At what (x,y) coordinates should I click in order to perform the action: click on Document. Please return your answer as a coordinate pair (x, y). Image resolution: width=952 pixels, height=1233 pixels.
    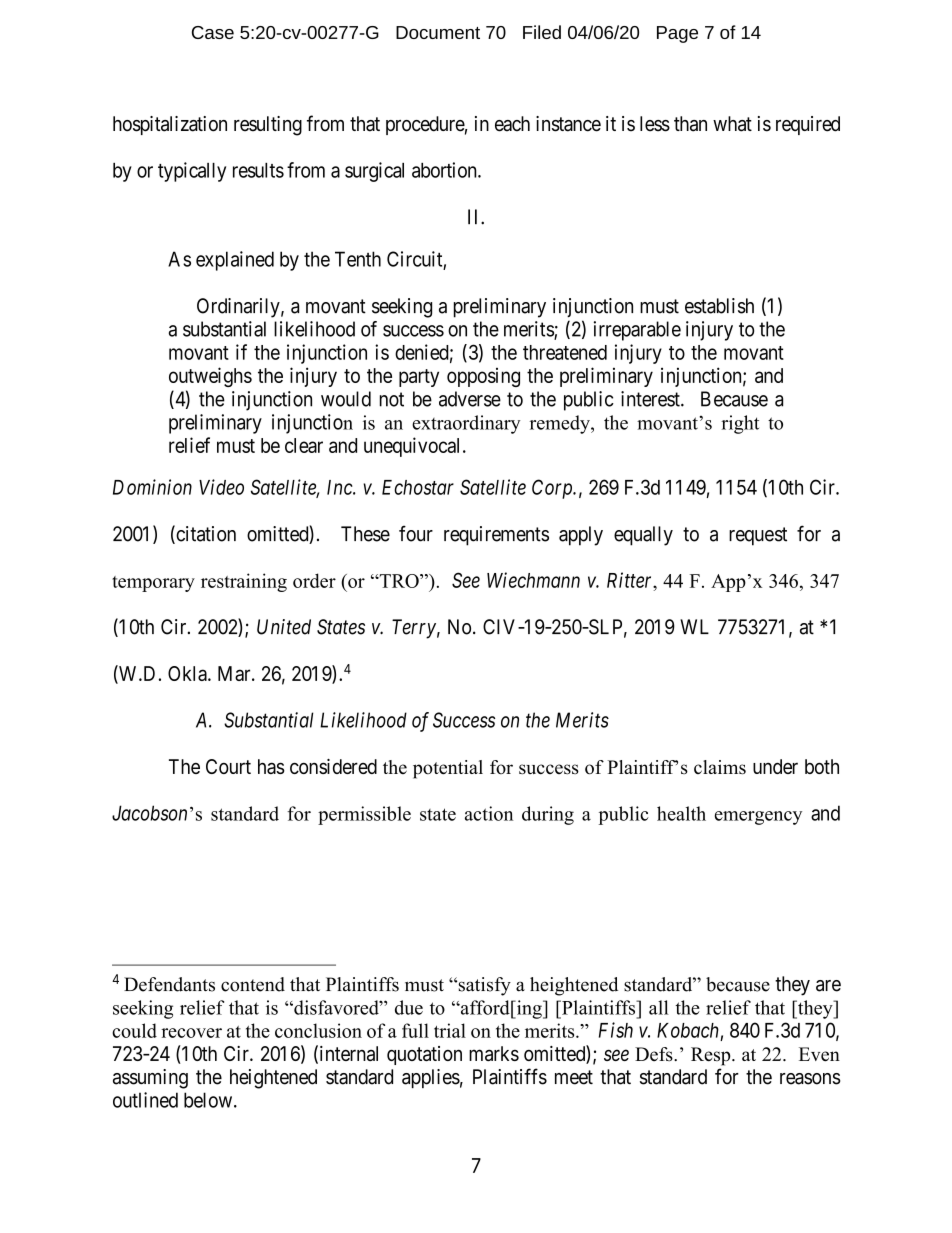
    Looking at the image, I should click on (438, 32).
